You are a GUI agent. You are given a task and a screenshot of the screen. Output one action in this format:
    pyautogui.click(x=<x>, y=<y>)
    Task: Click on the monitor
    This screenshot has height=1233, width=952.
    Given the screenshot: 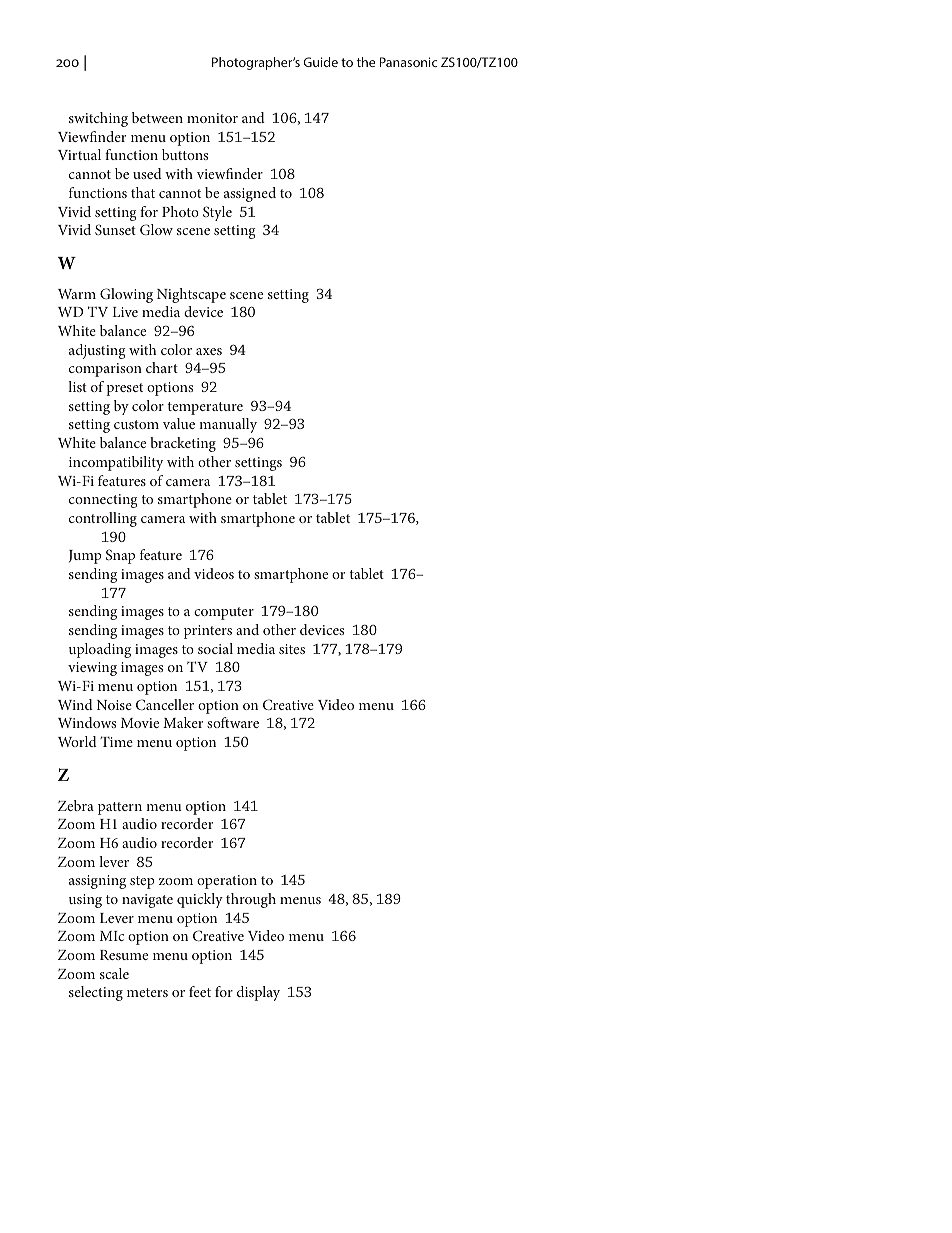 What is the action you would take?
    pyautogui.click(x=212, y=118)
